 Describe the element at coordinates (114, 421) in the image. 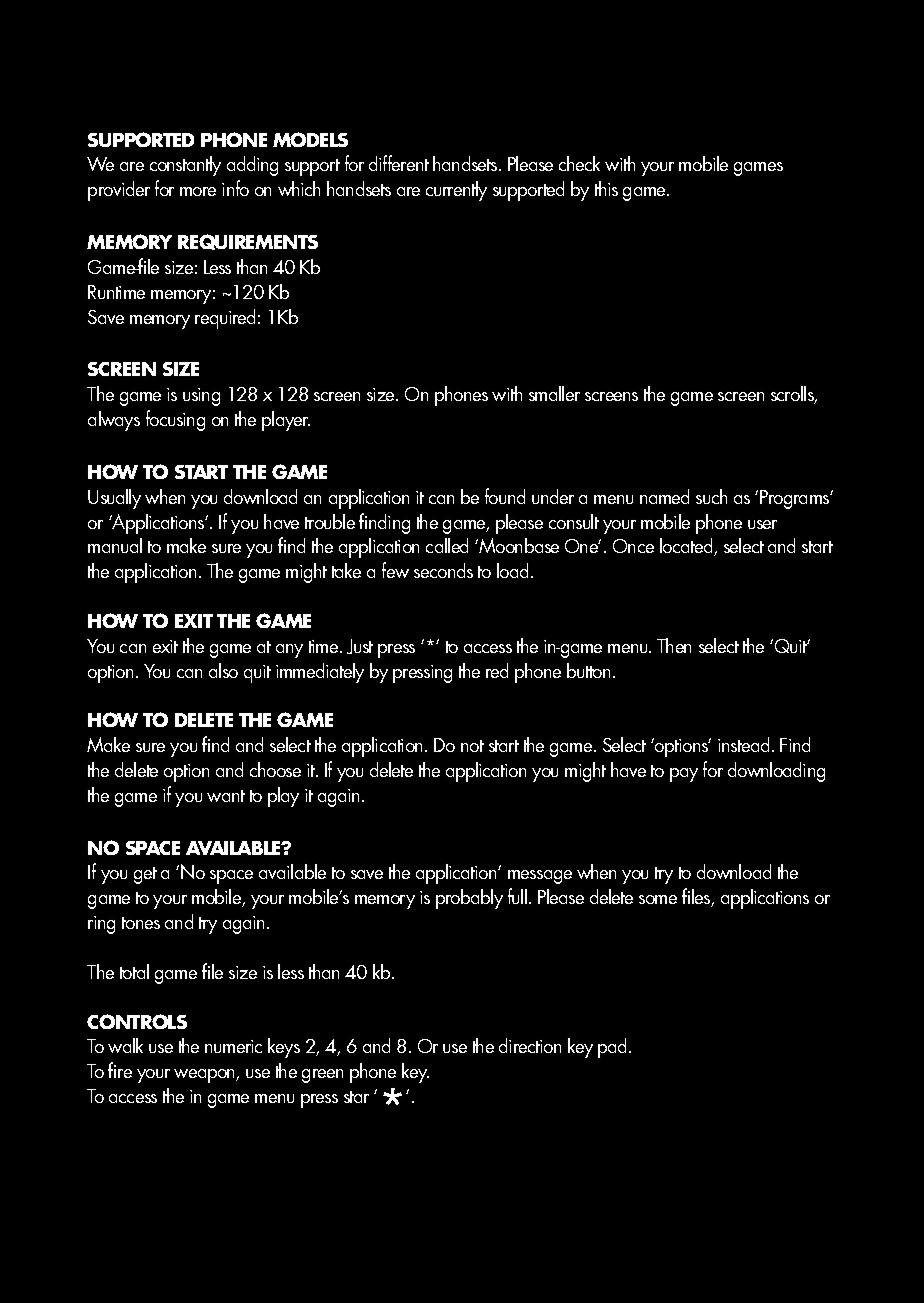

I see `always` at that location.
